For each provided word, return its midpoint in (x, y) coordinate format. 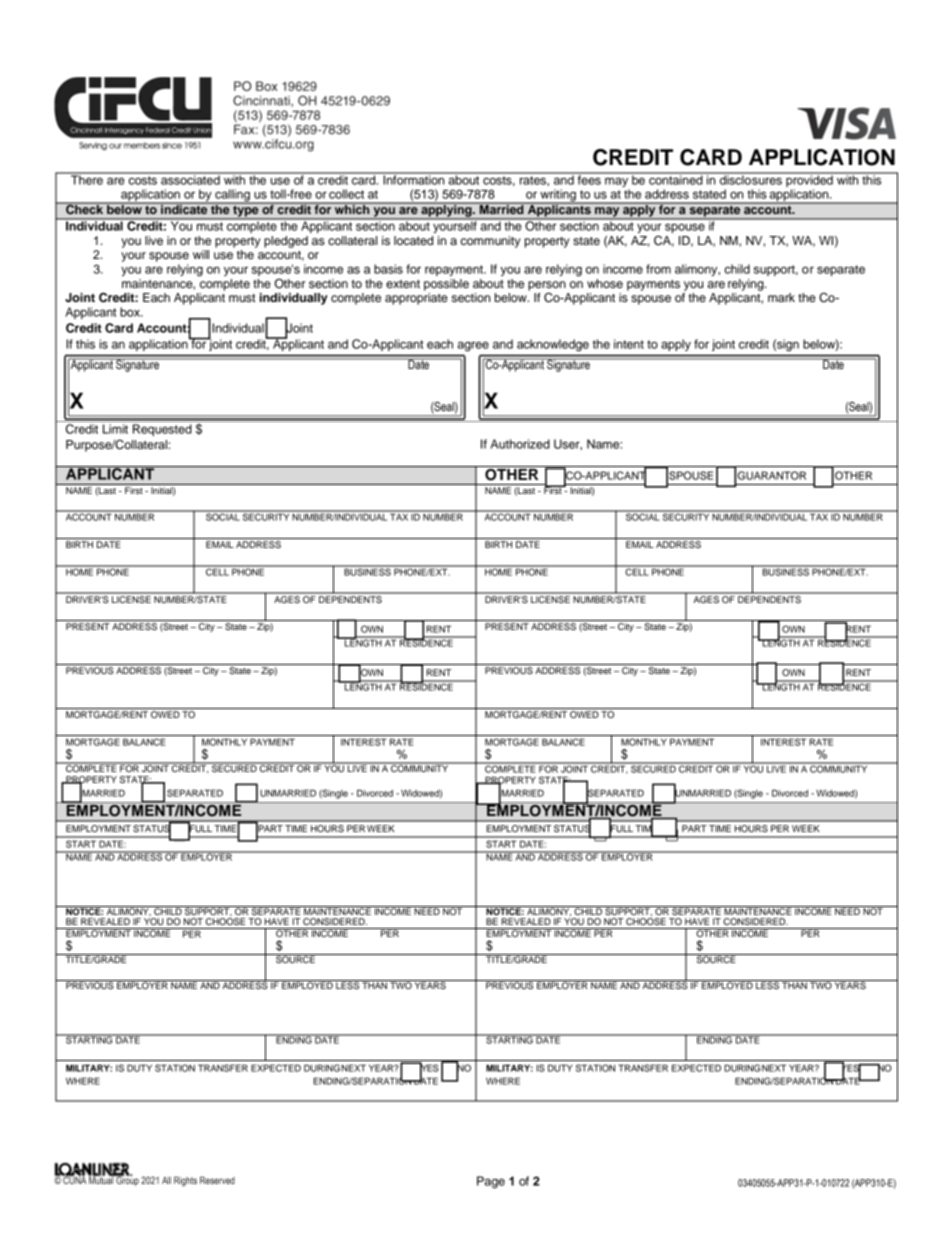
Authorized (520, 444)
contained (676, 179)
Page (491, 1182)
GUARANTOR (772, 475)
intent (629, 344)
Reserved (217, 1180)
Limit (115, 429)
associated (190, 179)
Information (414, 179)
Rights (185, 1181)
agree (473, 346)
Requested (162, 430)
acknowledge (553, 345)
